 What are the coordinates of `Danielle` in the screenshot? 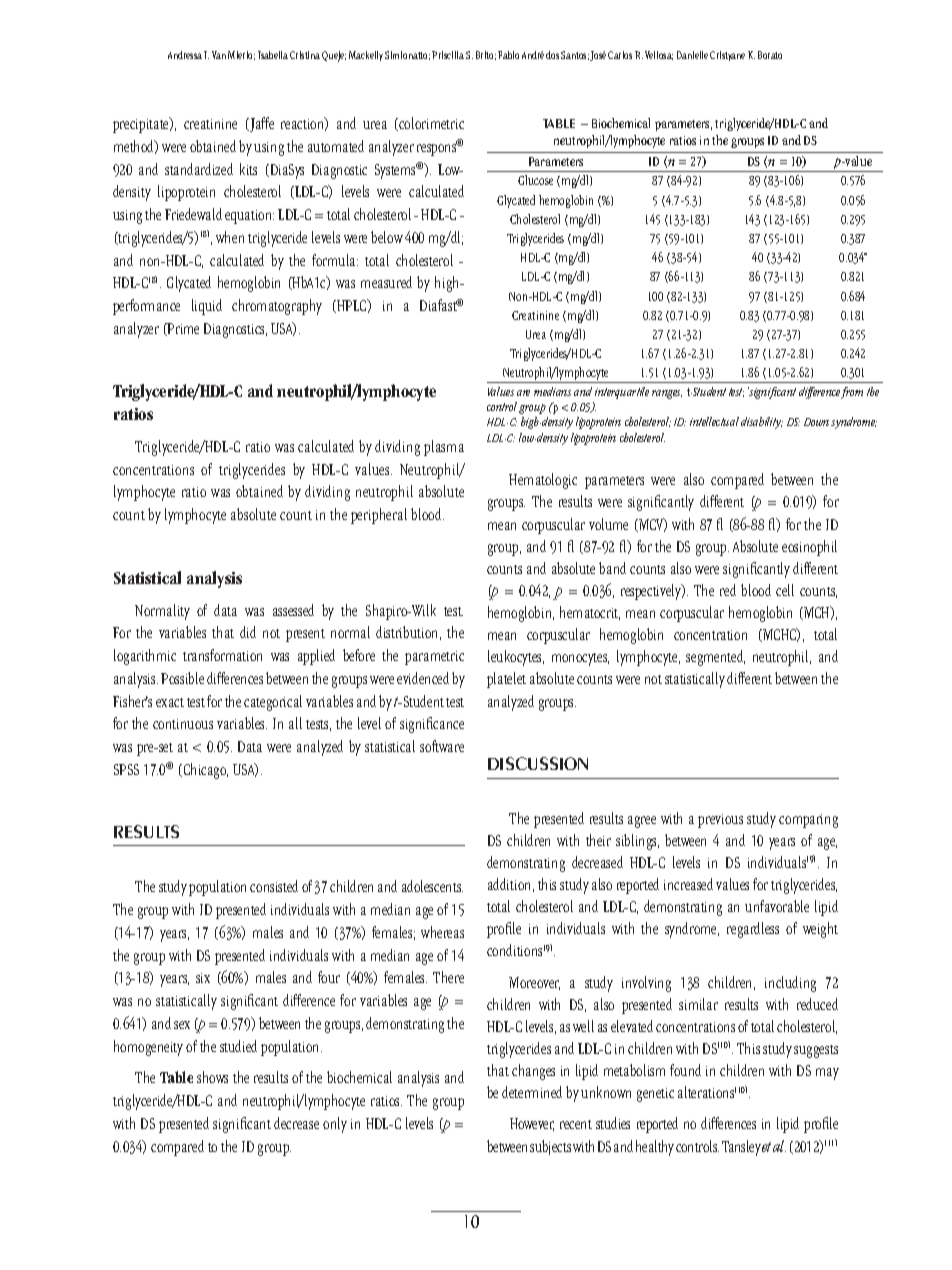 It's located at (692, 55).
